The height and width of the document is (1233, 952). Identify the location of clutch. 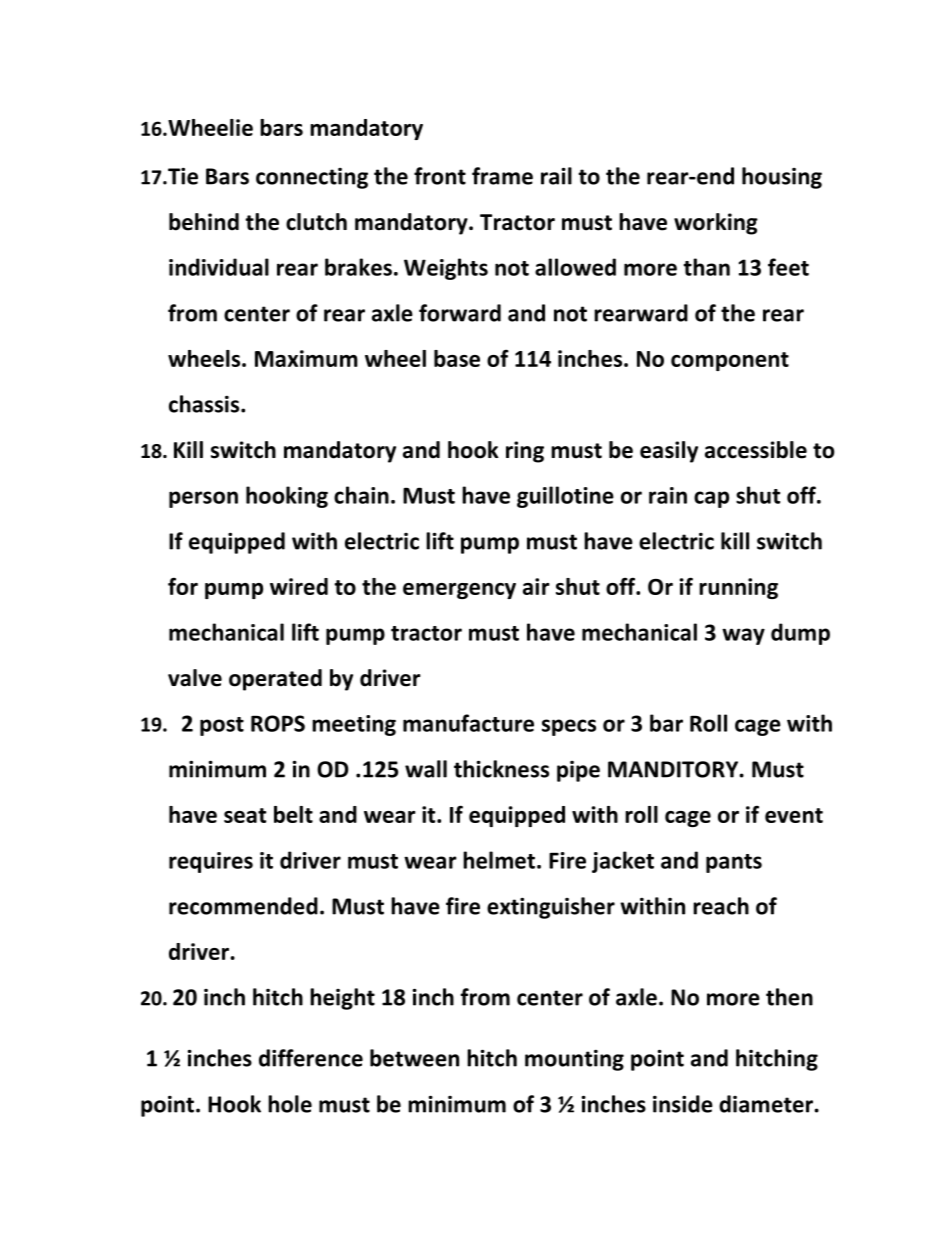
(316, 222).
